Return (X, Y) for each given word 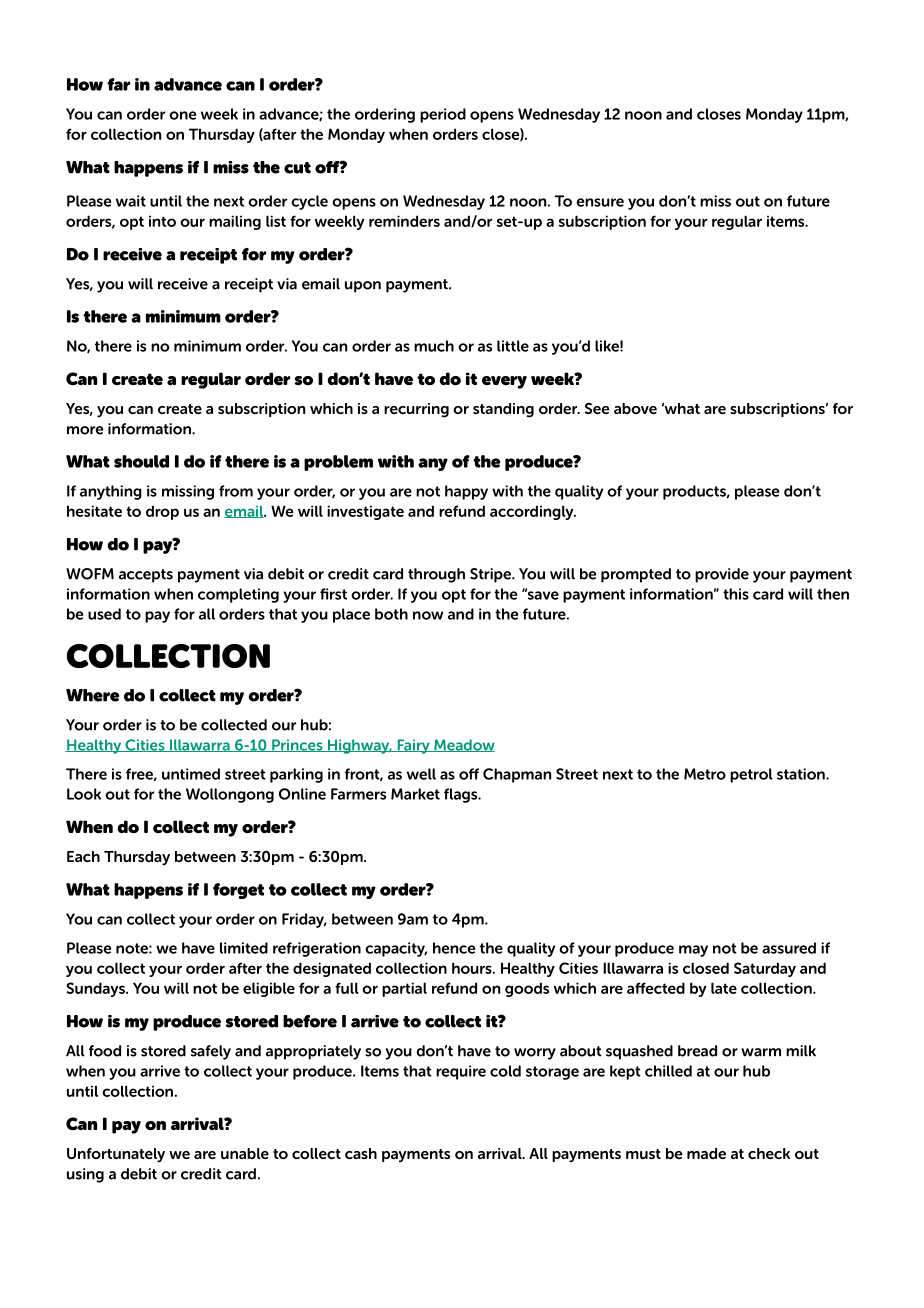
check (769, 1153)
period (443, 115)
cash (361, 1153)
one (182, 115)
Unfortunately (116, 1155)
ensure (600, 202)
